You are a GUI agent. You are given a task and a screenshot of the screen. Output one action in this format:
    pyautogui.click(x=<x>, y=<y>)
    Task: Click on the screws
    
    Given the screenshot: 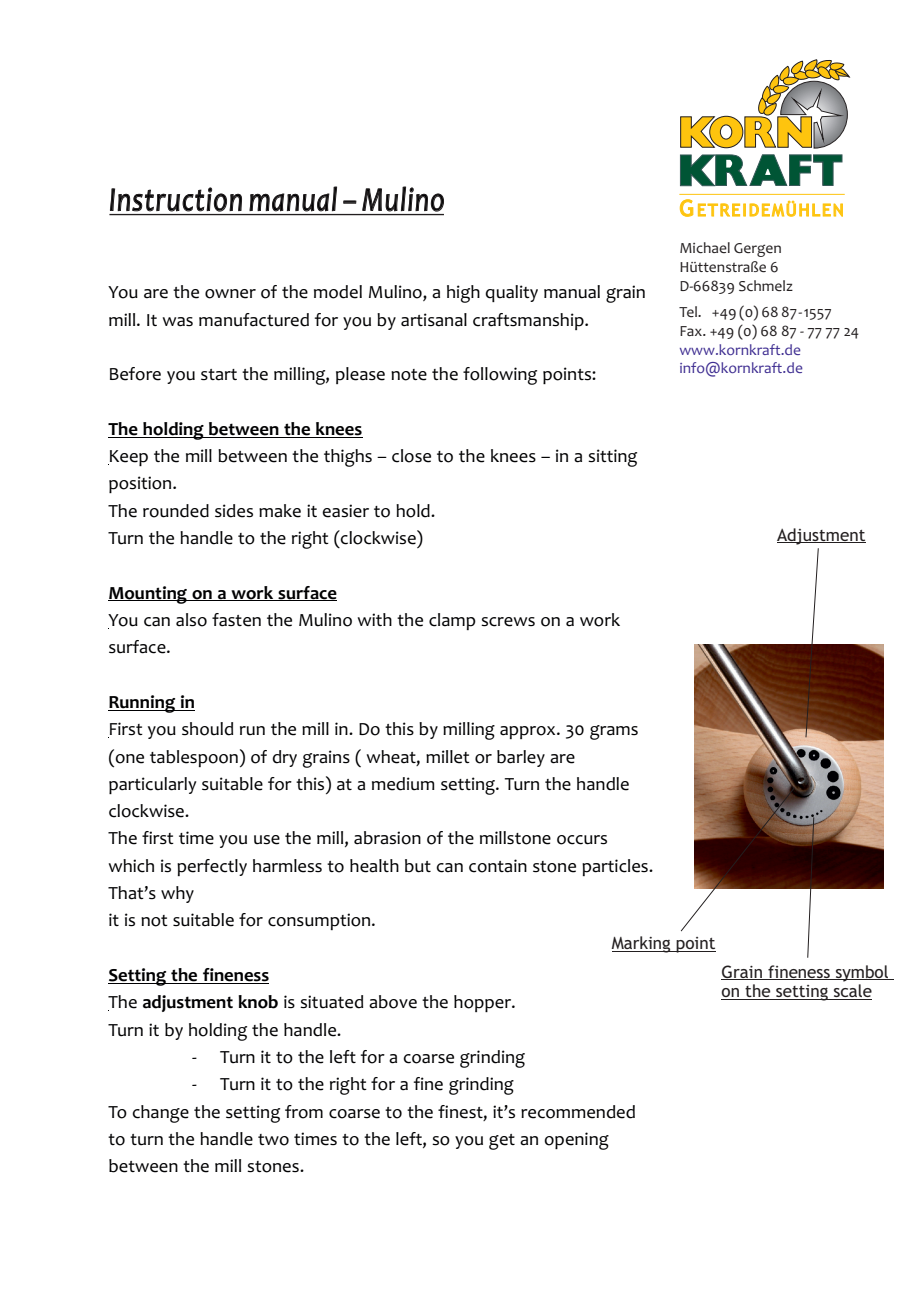 What is the action you would take?
    pyautogui.click(x=508, y=622)
